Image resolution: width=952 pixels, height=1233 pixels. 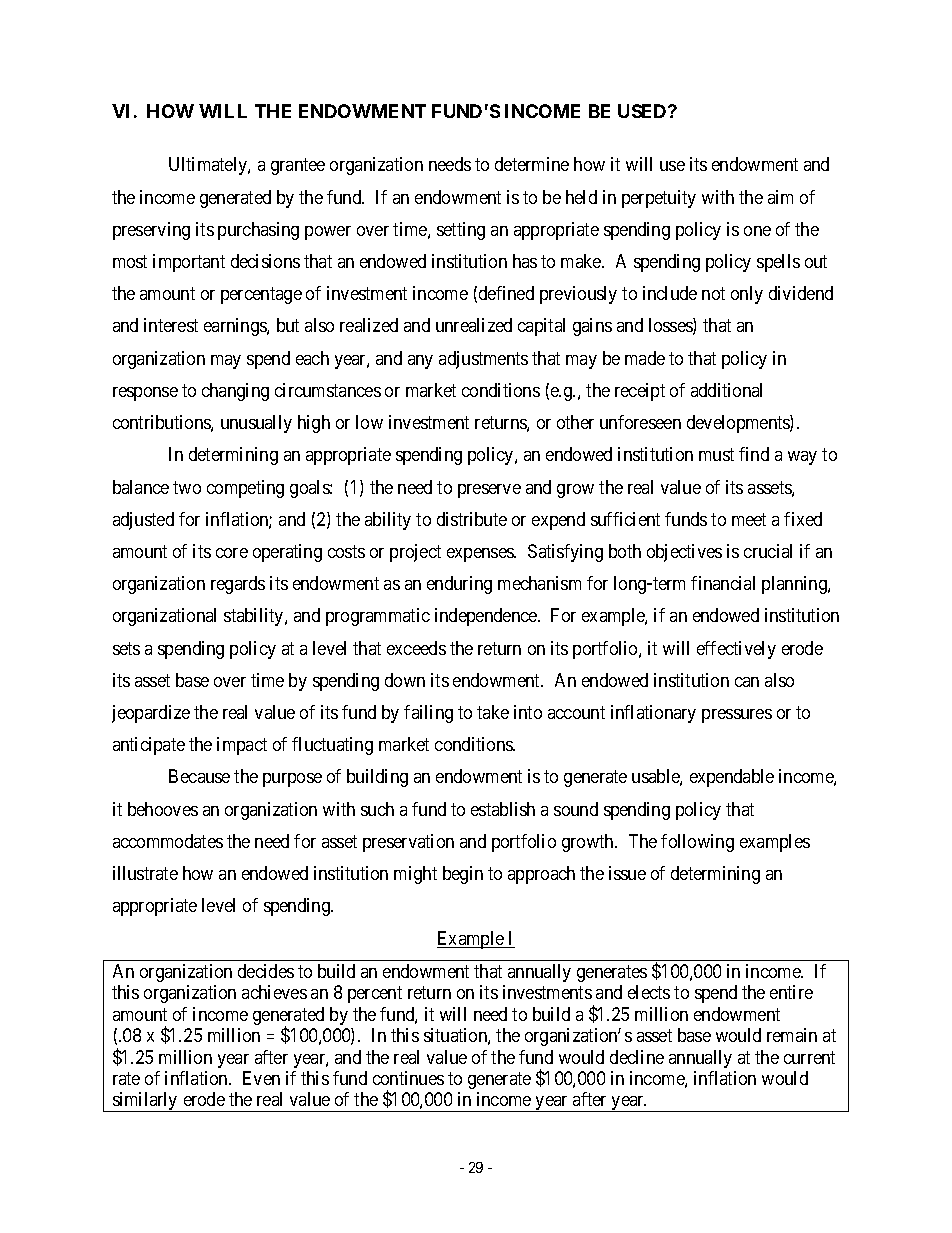 What do you see at coordinates (780, 197) in the screenshot?
I see `aim` at bounding box center [780, 197].
